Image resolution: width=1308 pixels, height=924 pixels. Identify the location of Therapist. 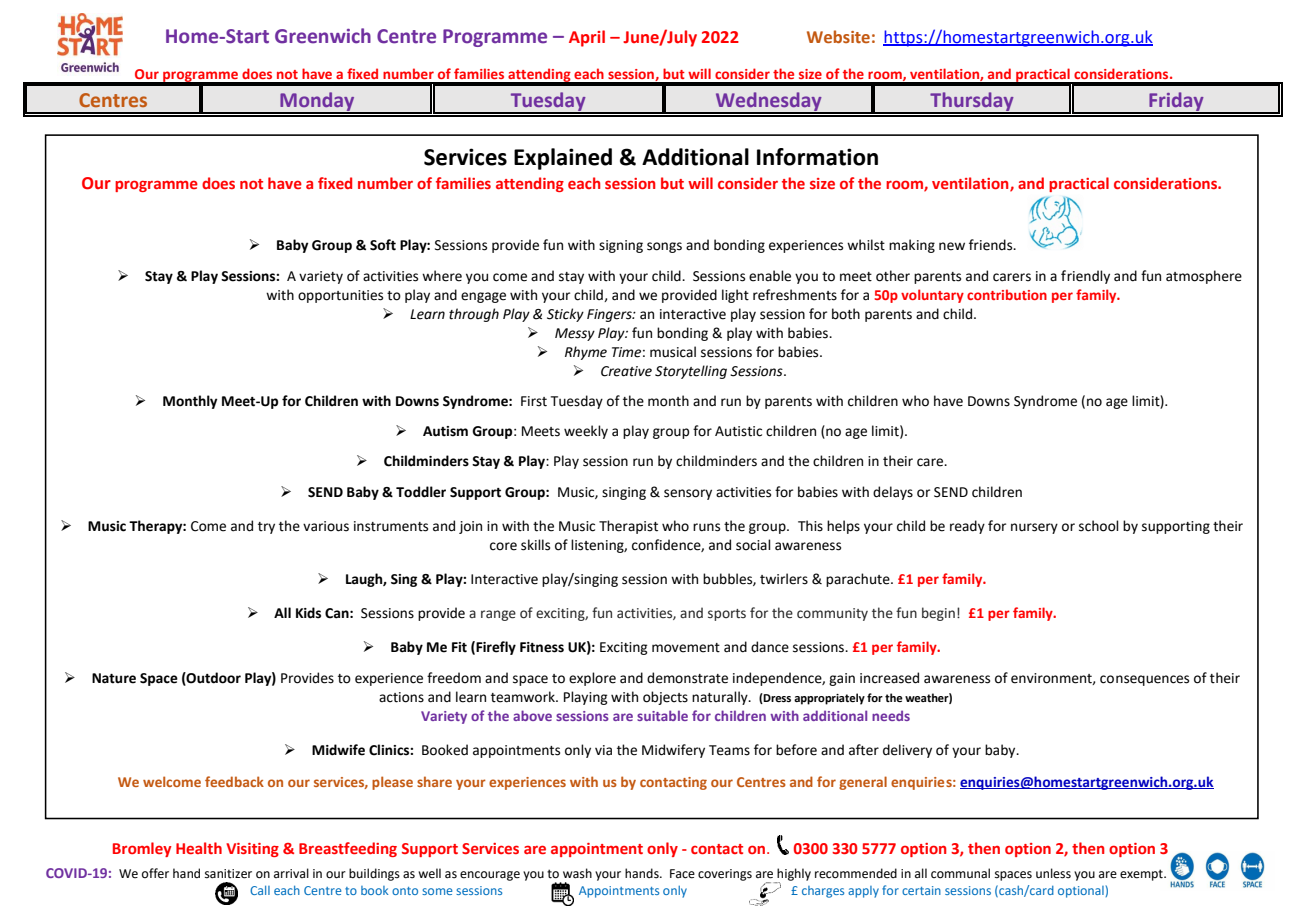
(628, 527).
